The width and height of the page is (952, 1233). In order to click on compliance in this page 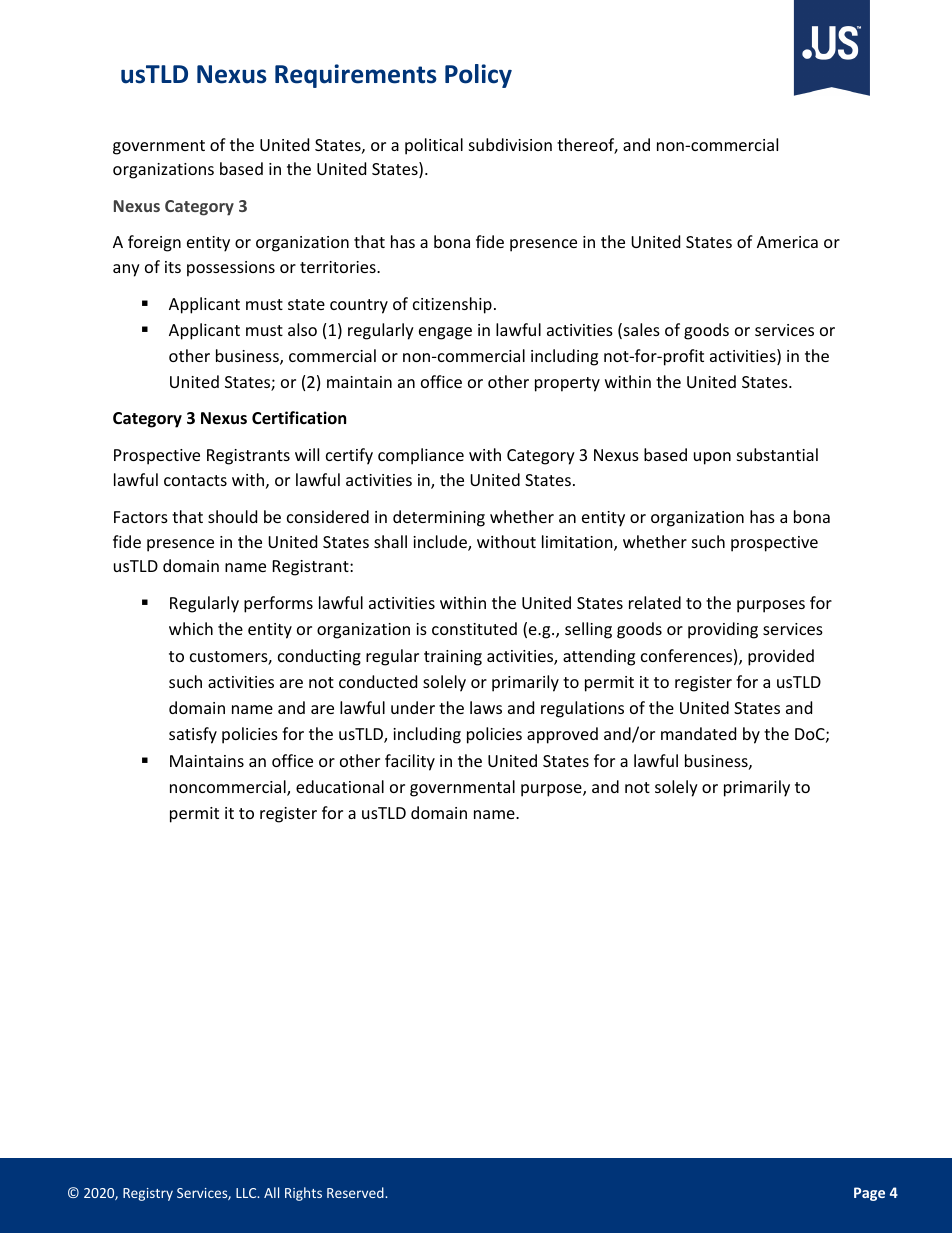, I will do `click(421, 456)`.
